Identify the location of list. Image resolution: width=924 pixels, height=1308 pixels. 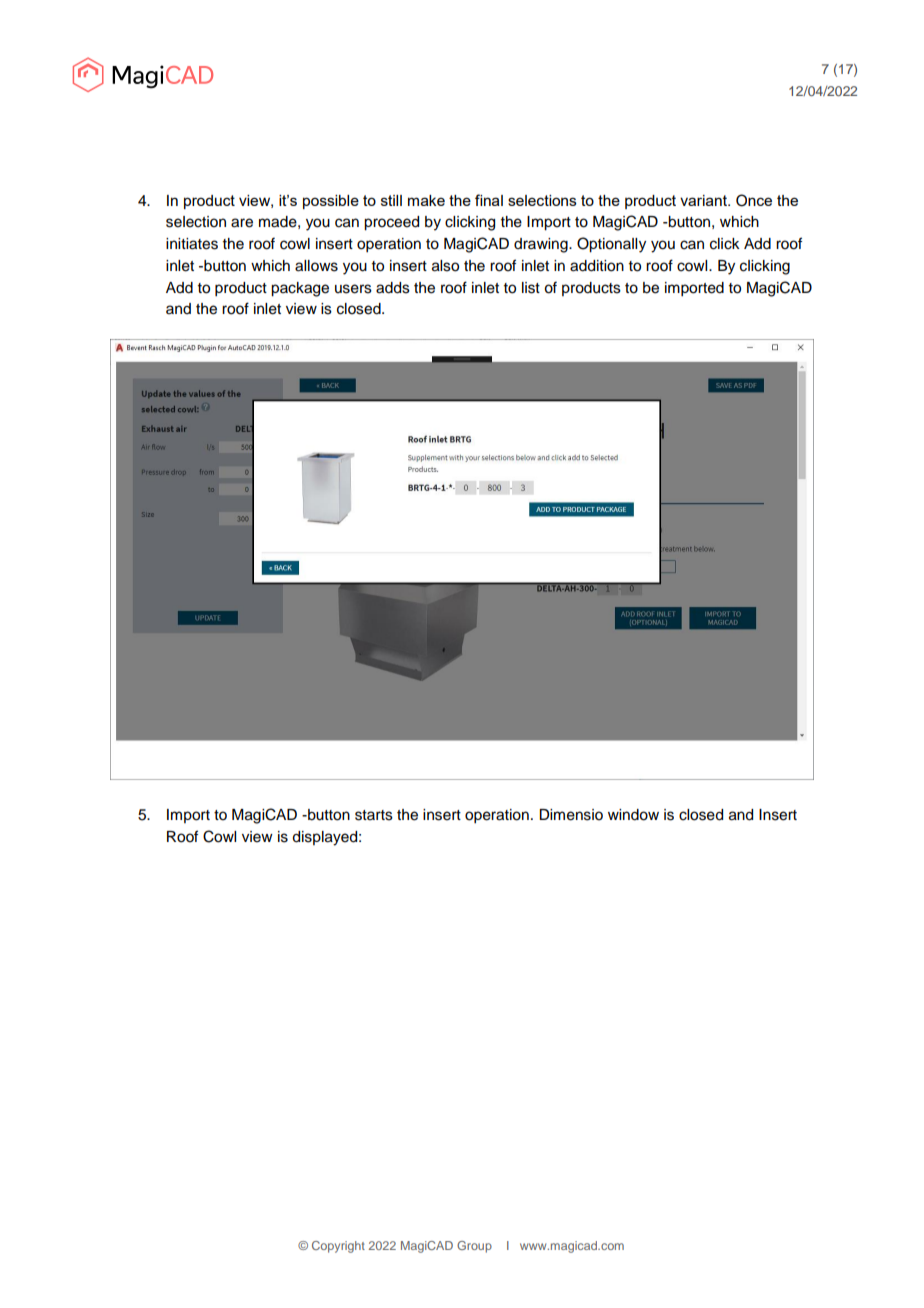
(531, 288).
